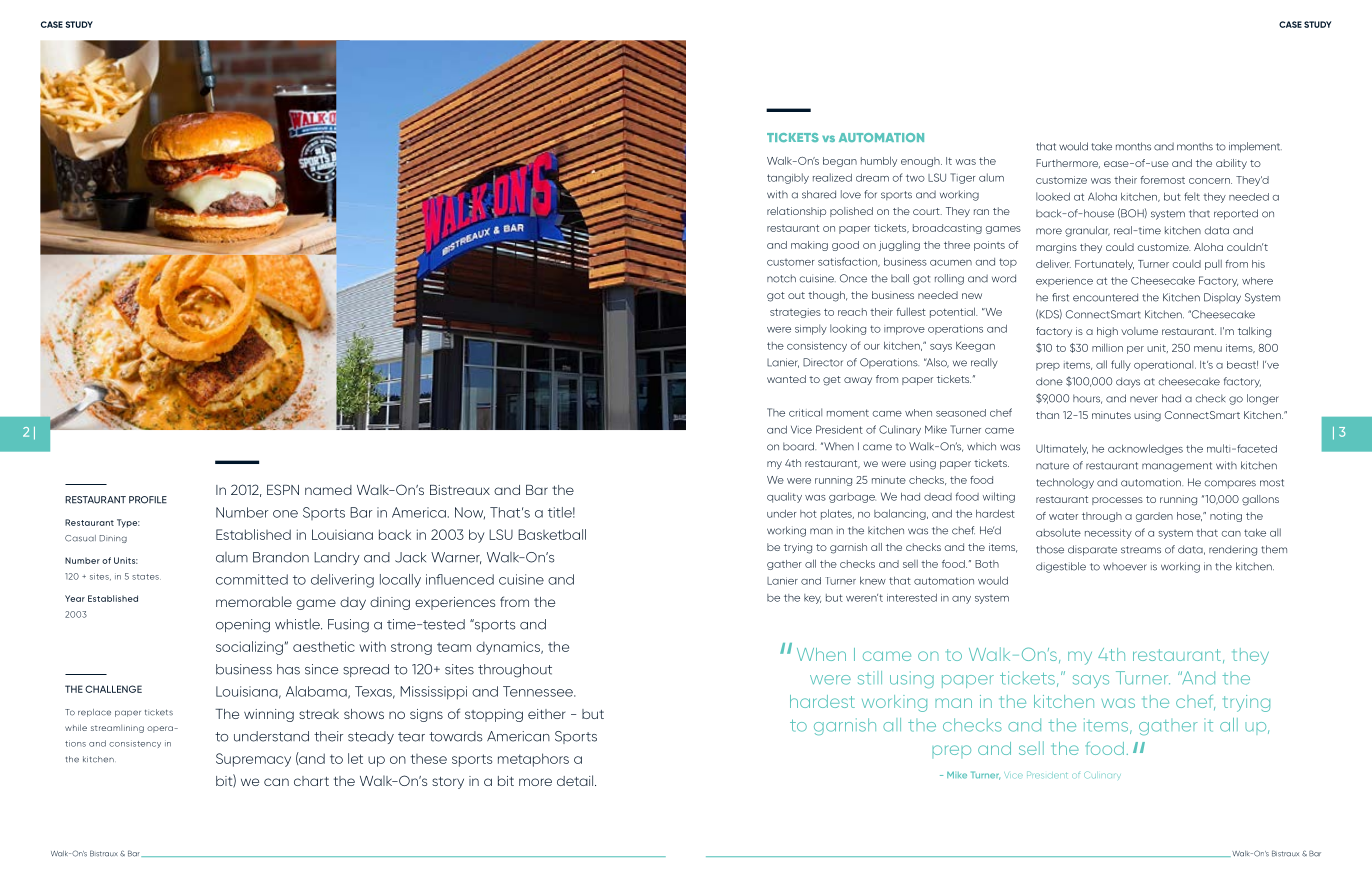 This document has width=1372, height=887. I want to click on detail, so click(575, 780).
